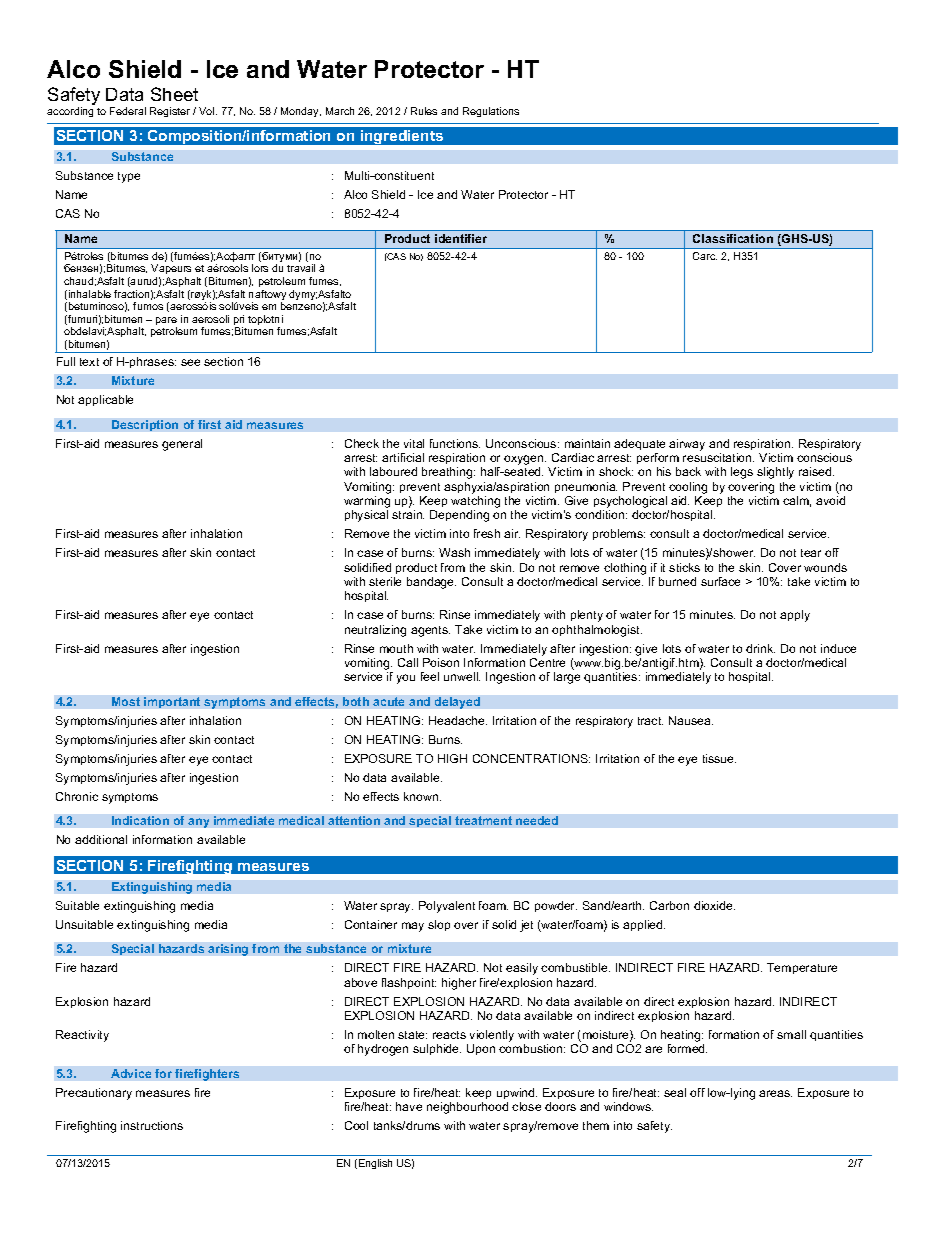 The image size is (952, 1233). What do you see at coordinates (170, 112) in the page?
I see `Register` at bounding box center [170, 112].
